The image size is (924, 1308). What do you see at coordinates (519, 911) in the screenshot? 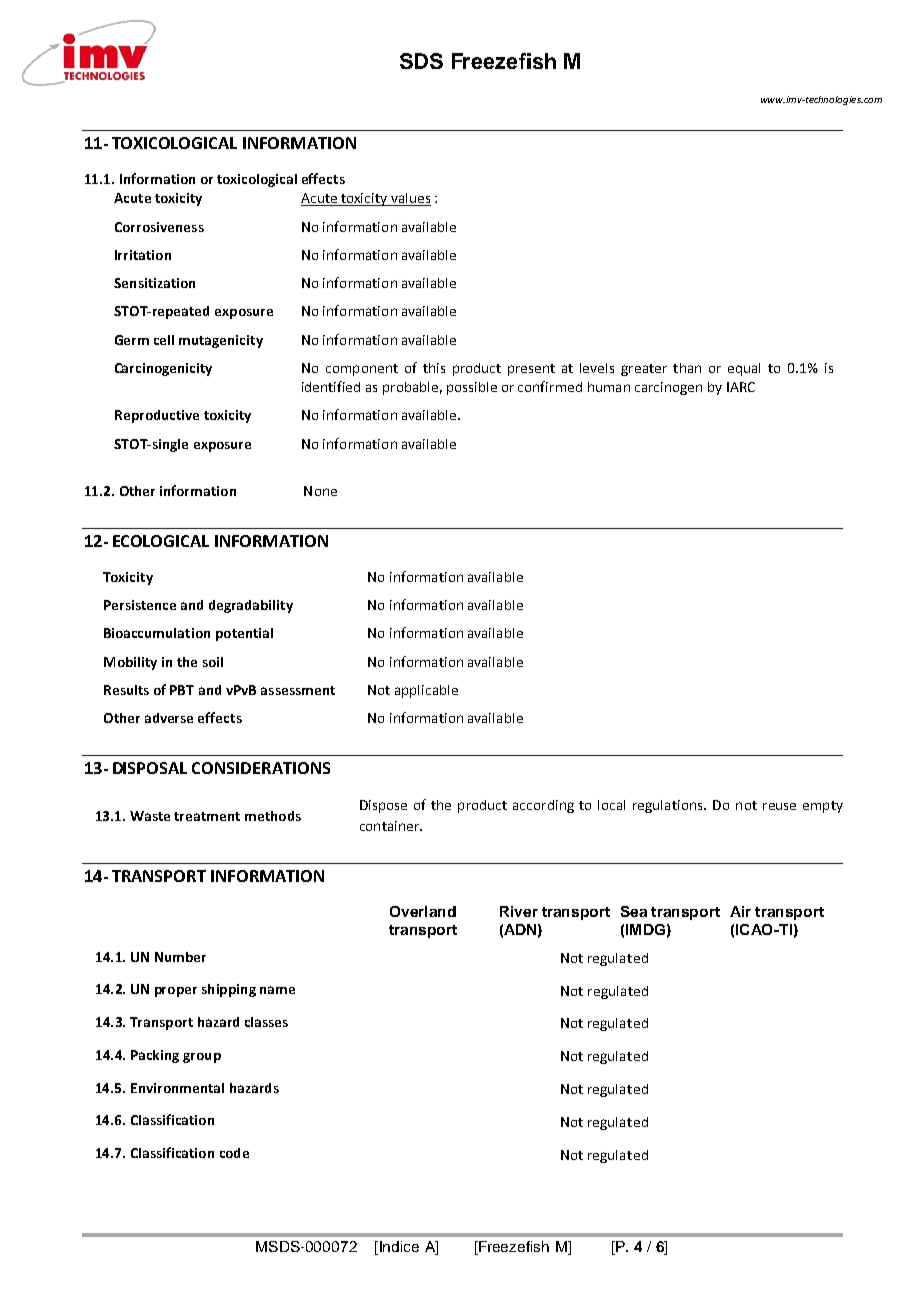
I see `River` at bounding box center [519, 911].
